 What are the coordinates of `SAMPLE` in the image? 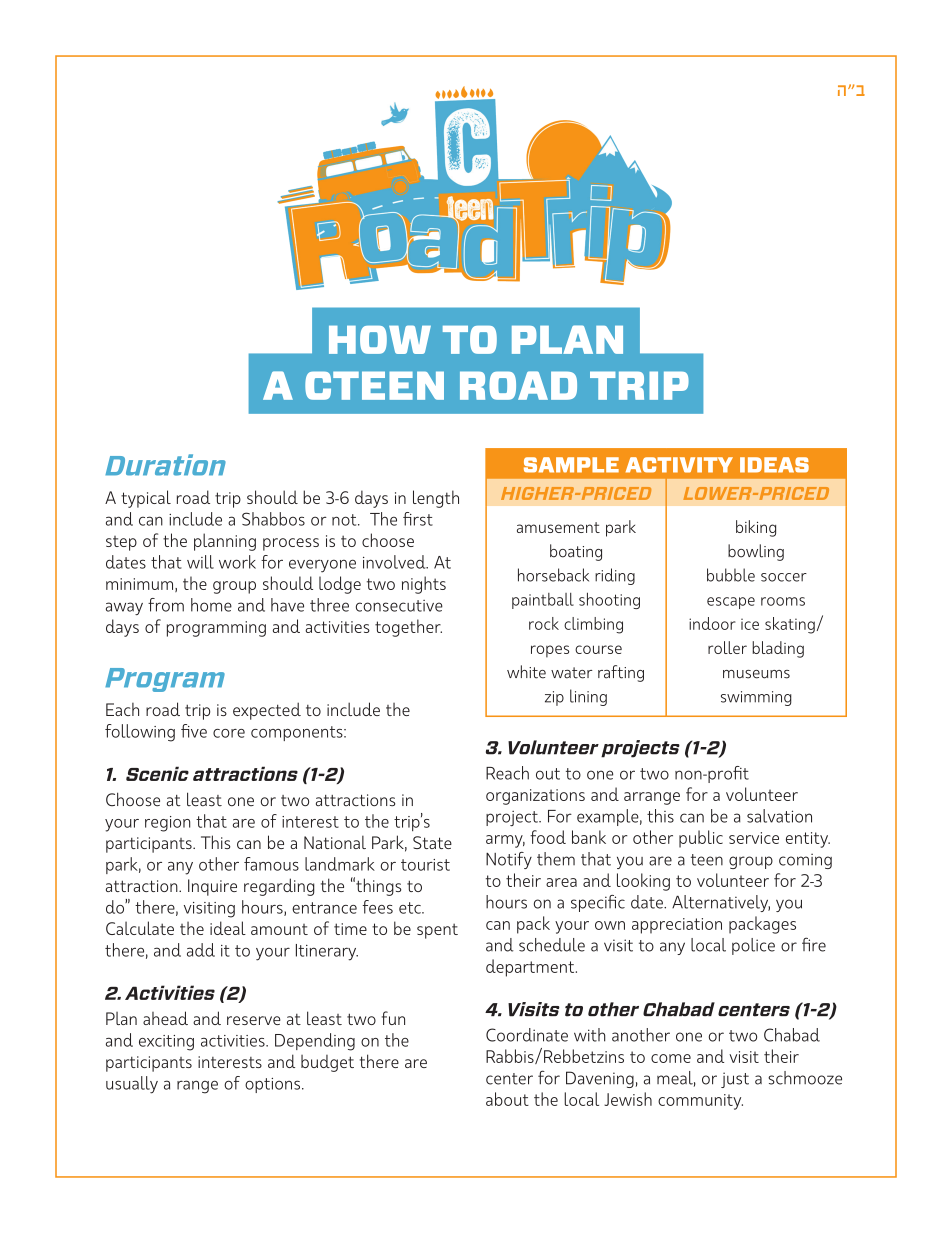 It's located at (571, 465).
